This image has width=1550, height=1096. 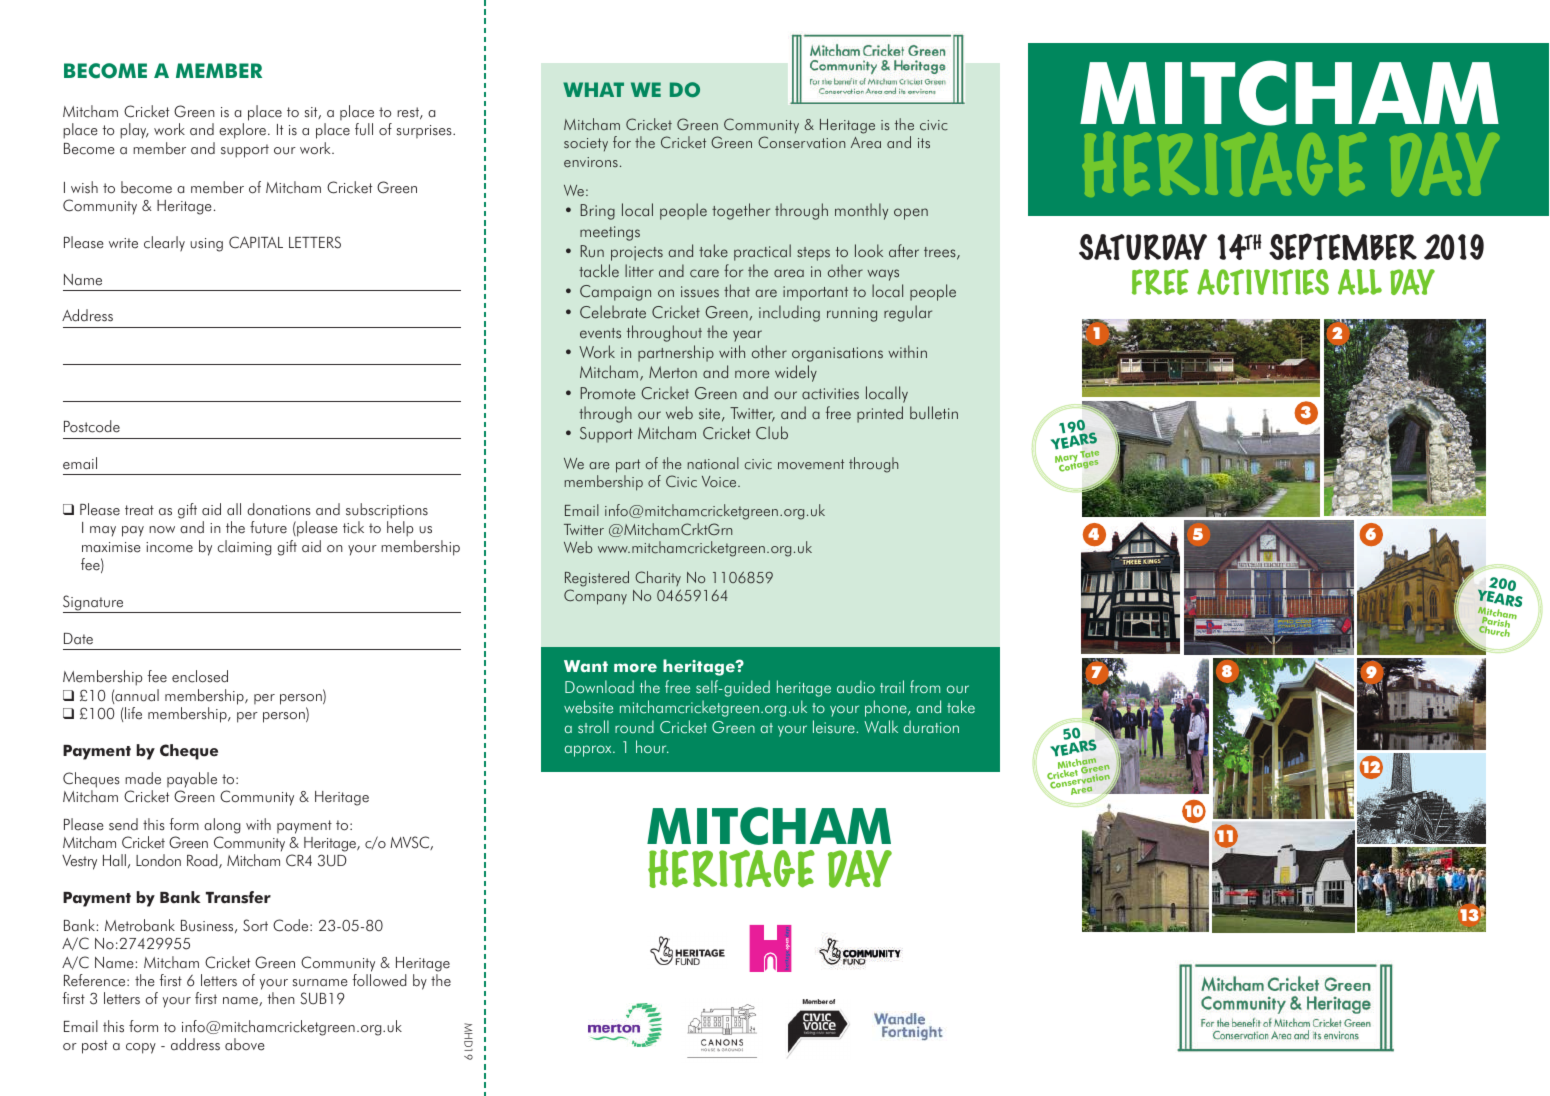 What do you see at coordinates (924, 143) in the image?
I see `its` at bounding box center [924, 143].
